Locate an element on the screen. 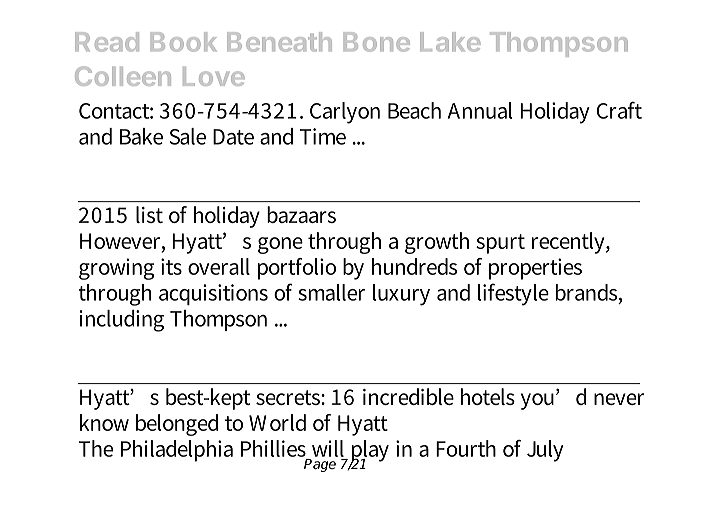 The width and height of the screenshot is (723, 513). hotels is located at coordinates (488, 396).
